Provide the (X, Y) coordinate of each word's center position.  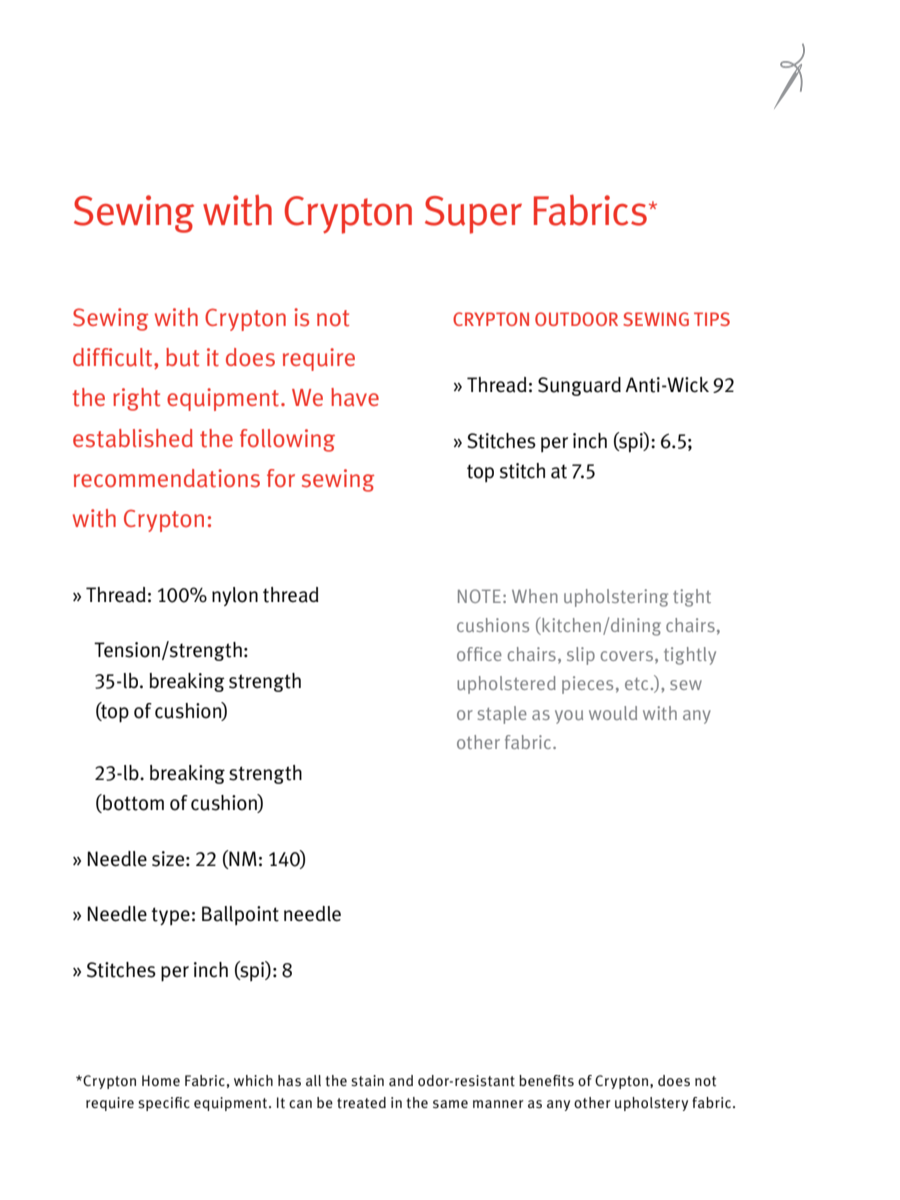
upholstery (651, 1104)
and (401, 1080)
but (182, 357)
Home (161, 1080)
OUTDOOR (576, 319)
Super (473, 215)
